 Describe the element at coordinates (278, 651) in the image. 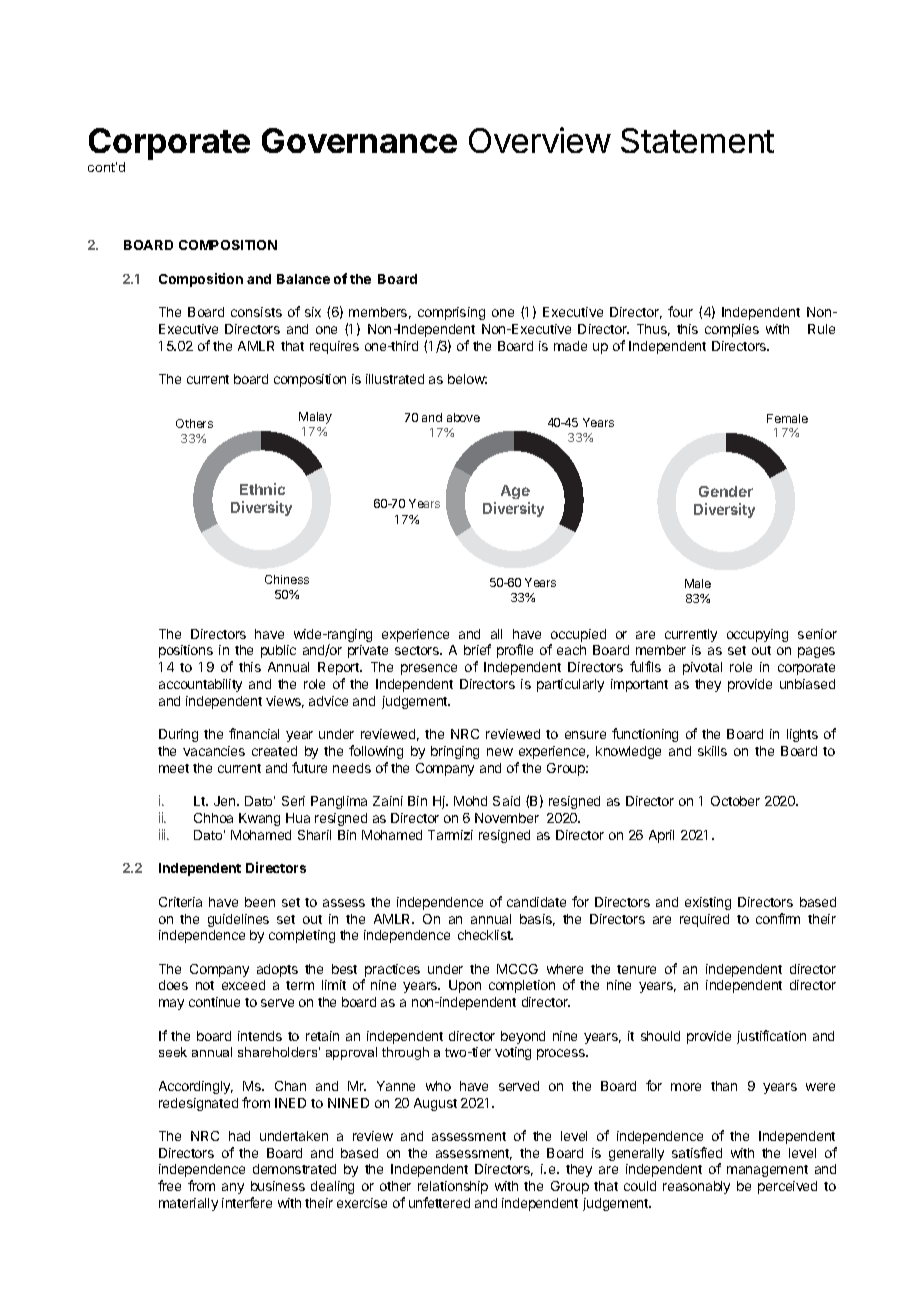

I see `public` at that location.
